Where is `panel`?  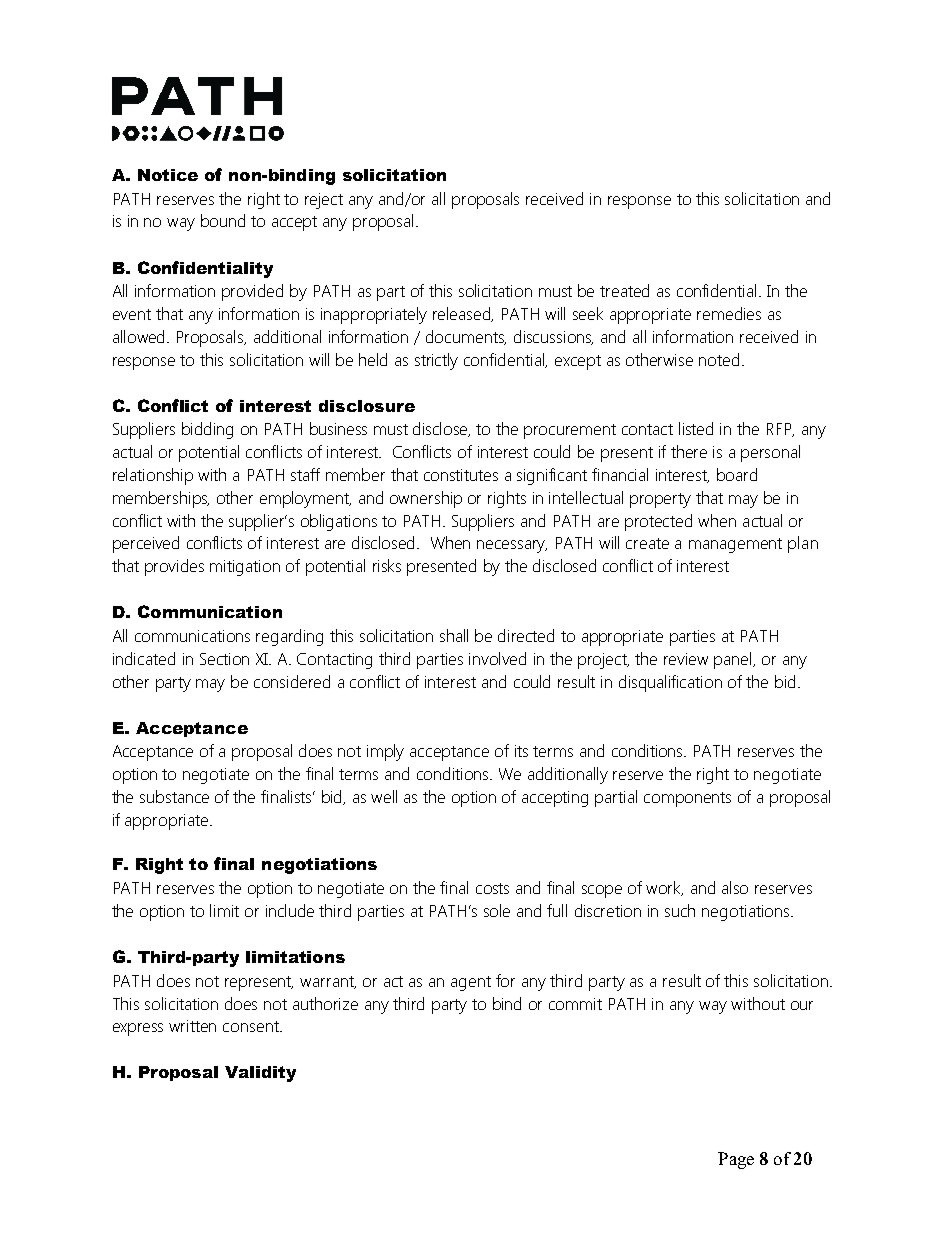
panel is located at coordinates (734, 660).
